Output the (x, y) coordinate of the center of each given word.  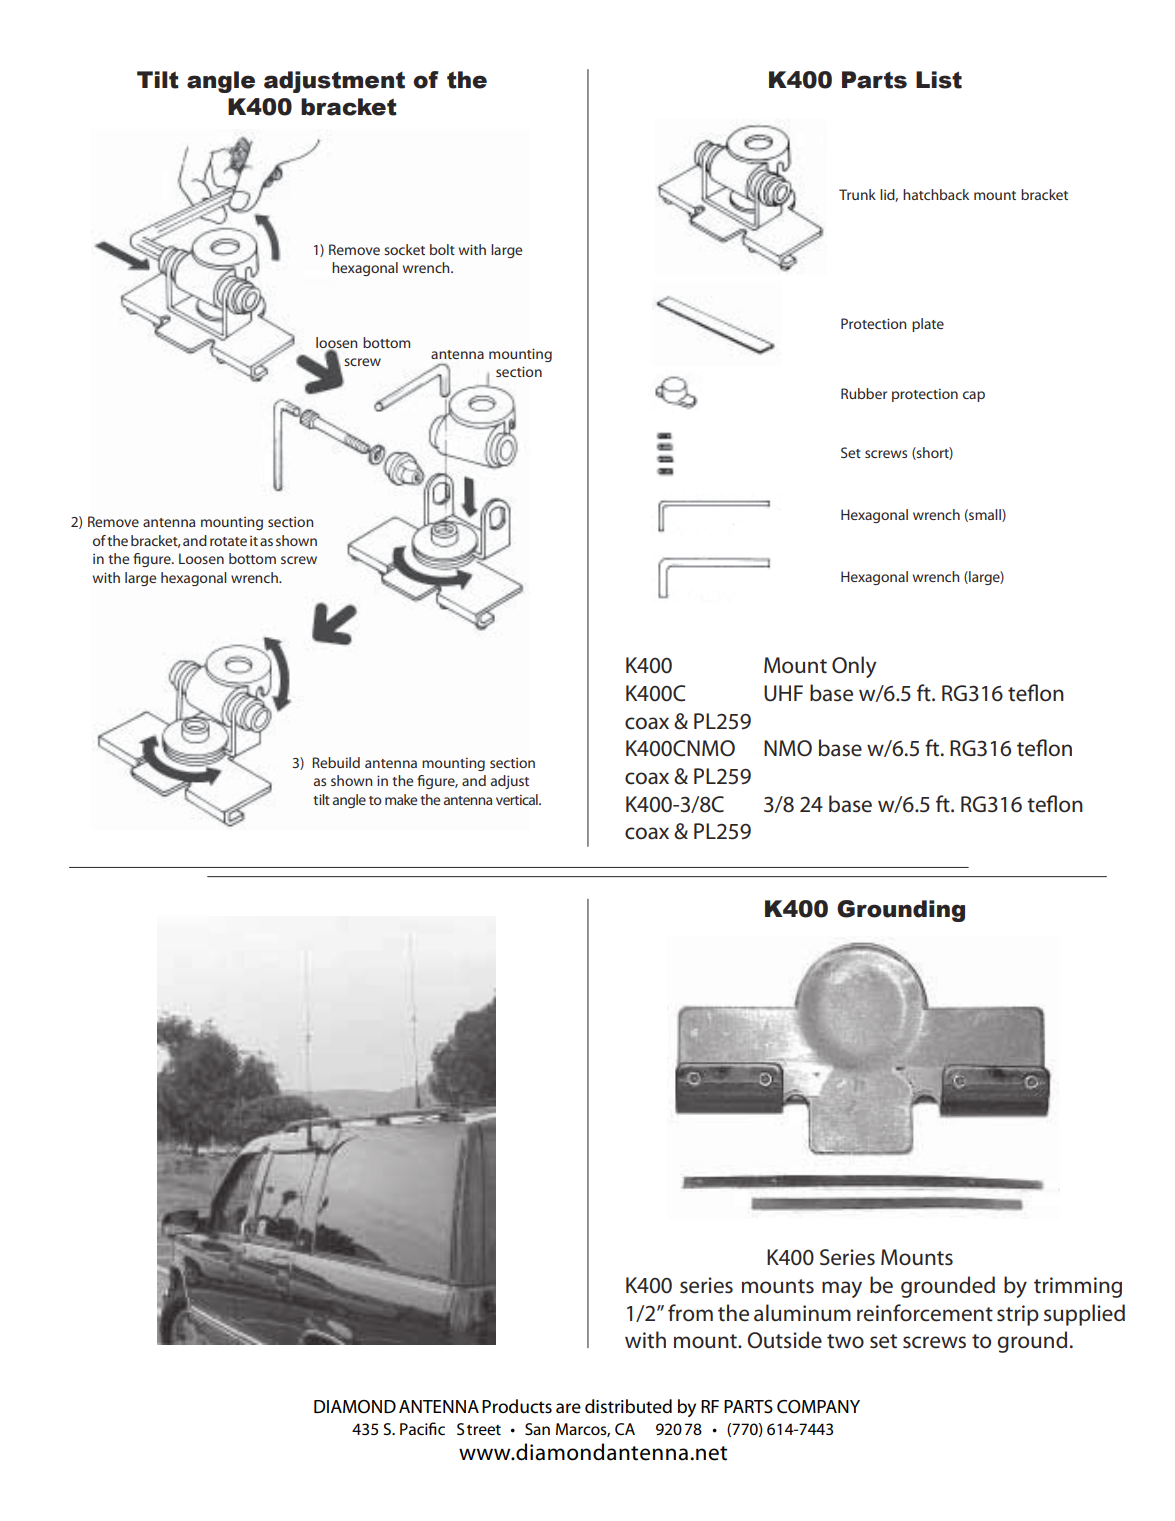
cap (974, 396)
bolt (442, 249)
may (842, 1289)
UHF (783, 693)
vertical (518, 799)
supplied (1084, 1315)
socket (404, 249)
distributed (628, 1406)
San (537, 1429)
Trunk (857, 194)
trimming (1078, 1287)
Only (854, 667)
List (939, 80)
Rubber (864, 393)
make (401, 799)
